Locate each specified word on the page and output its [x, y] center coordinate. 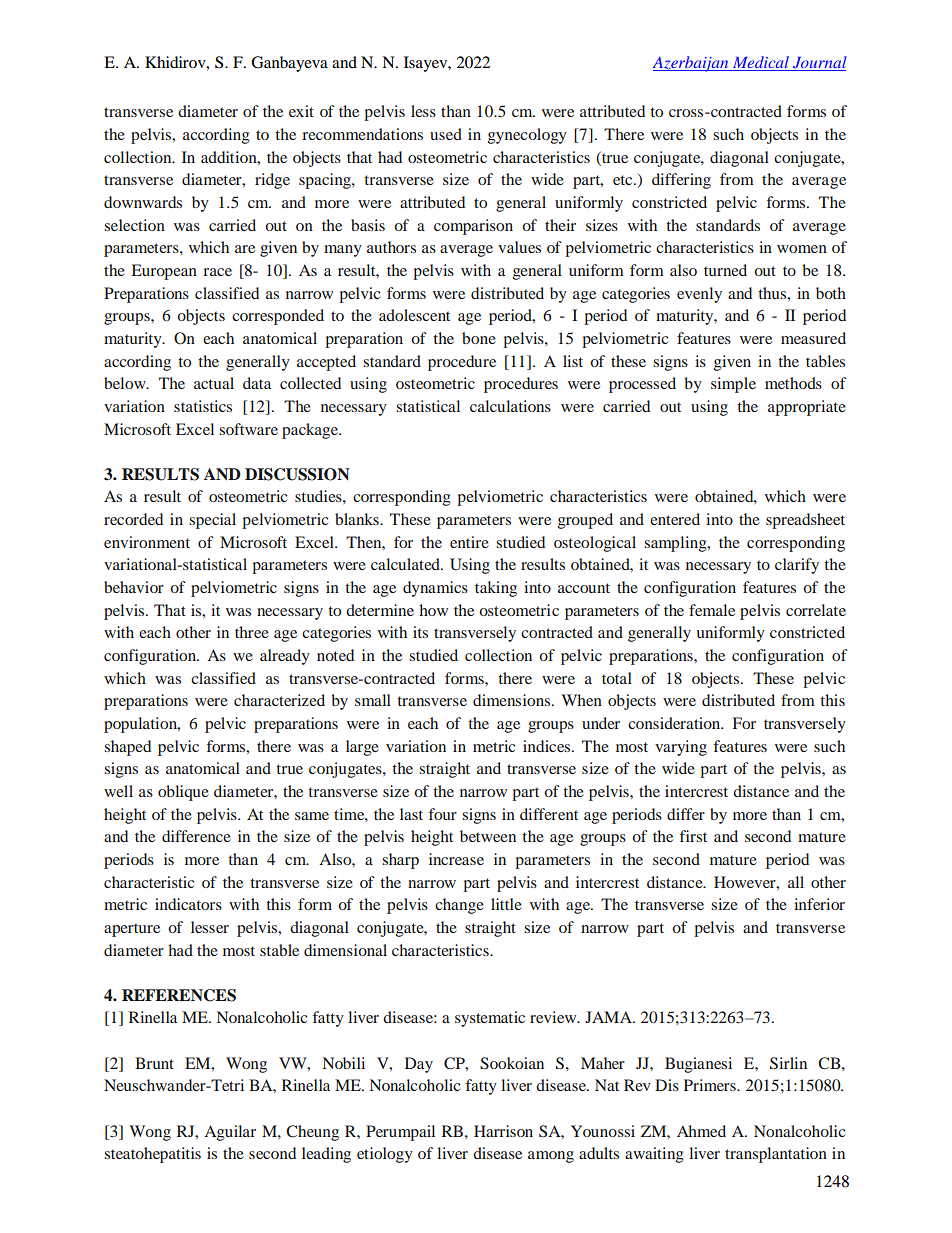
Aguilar [230, 1133]
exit [301, 111]
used [446, 134]
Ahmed [701, 1131]
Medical [760, 63]
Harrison [503, 1131]
